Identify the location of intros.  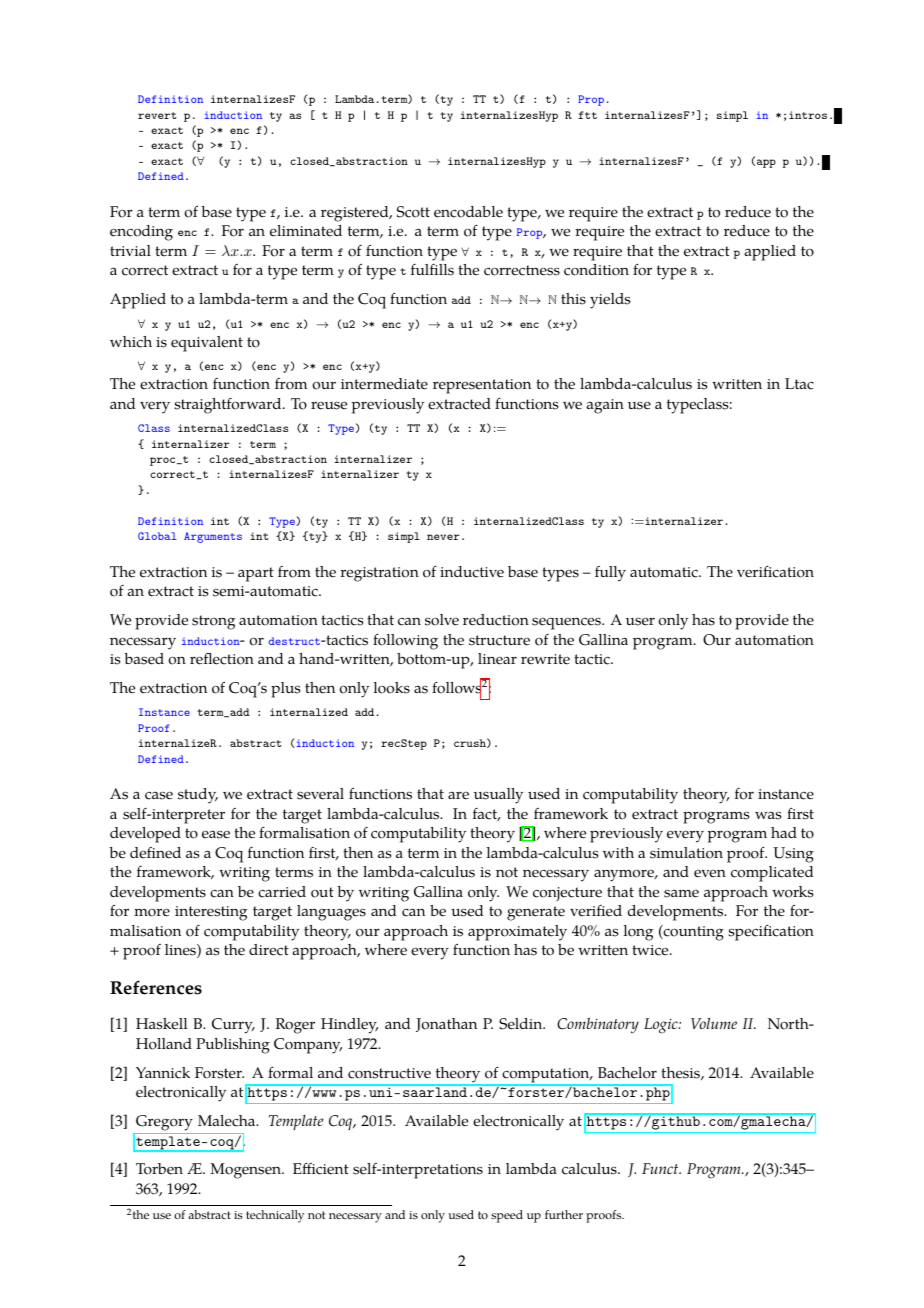
(808, 115).
